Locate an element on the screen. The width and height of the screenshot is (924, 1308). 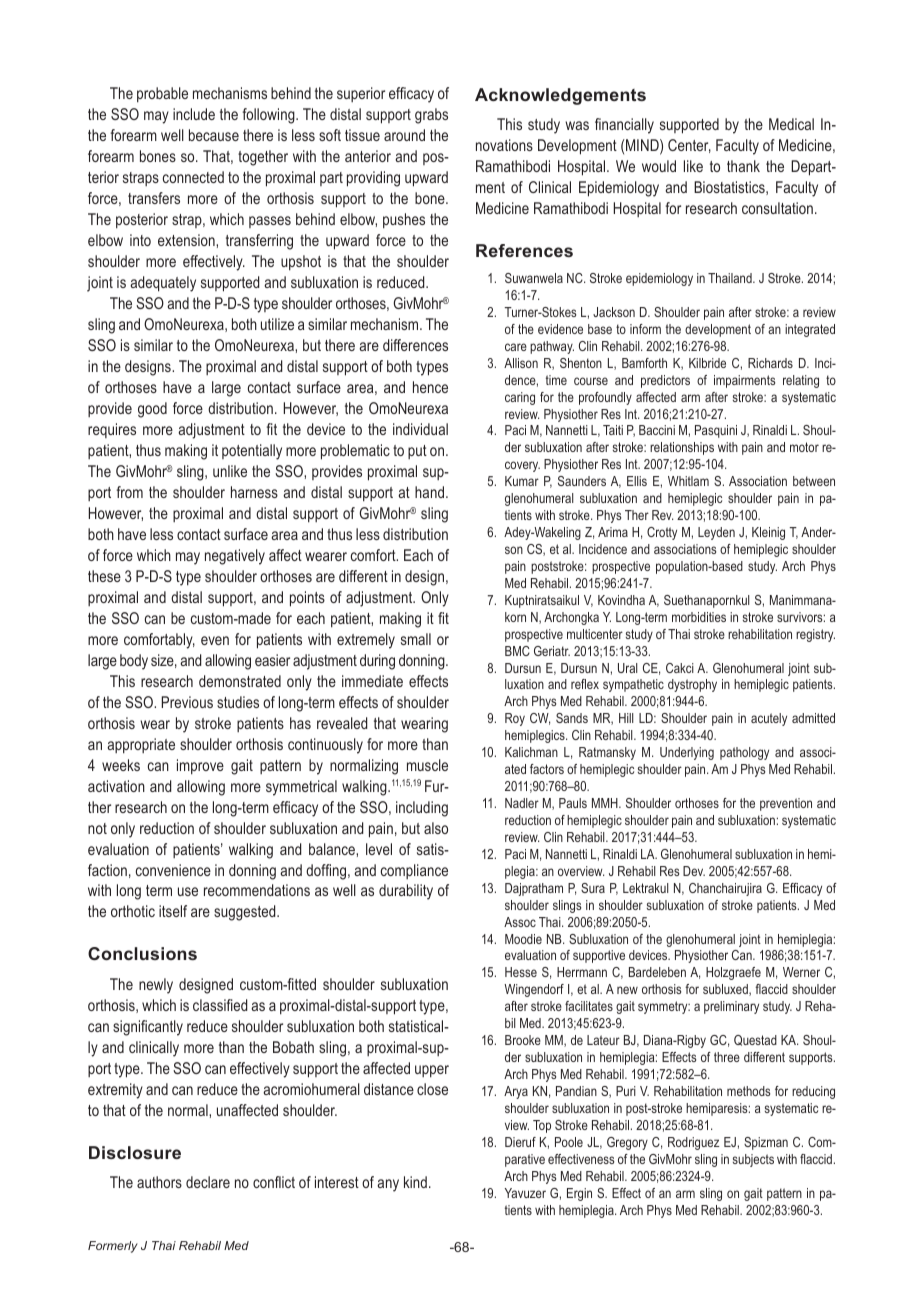
authors is located at coordinates (159, 1182).
